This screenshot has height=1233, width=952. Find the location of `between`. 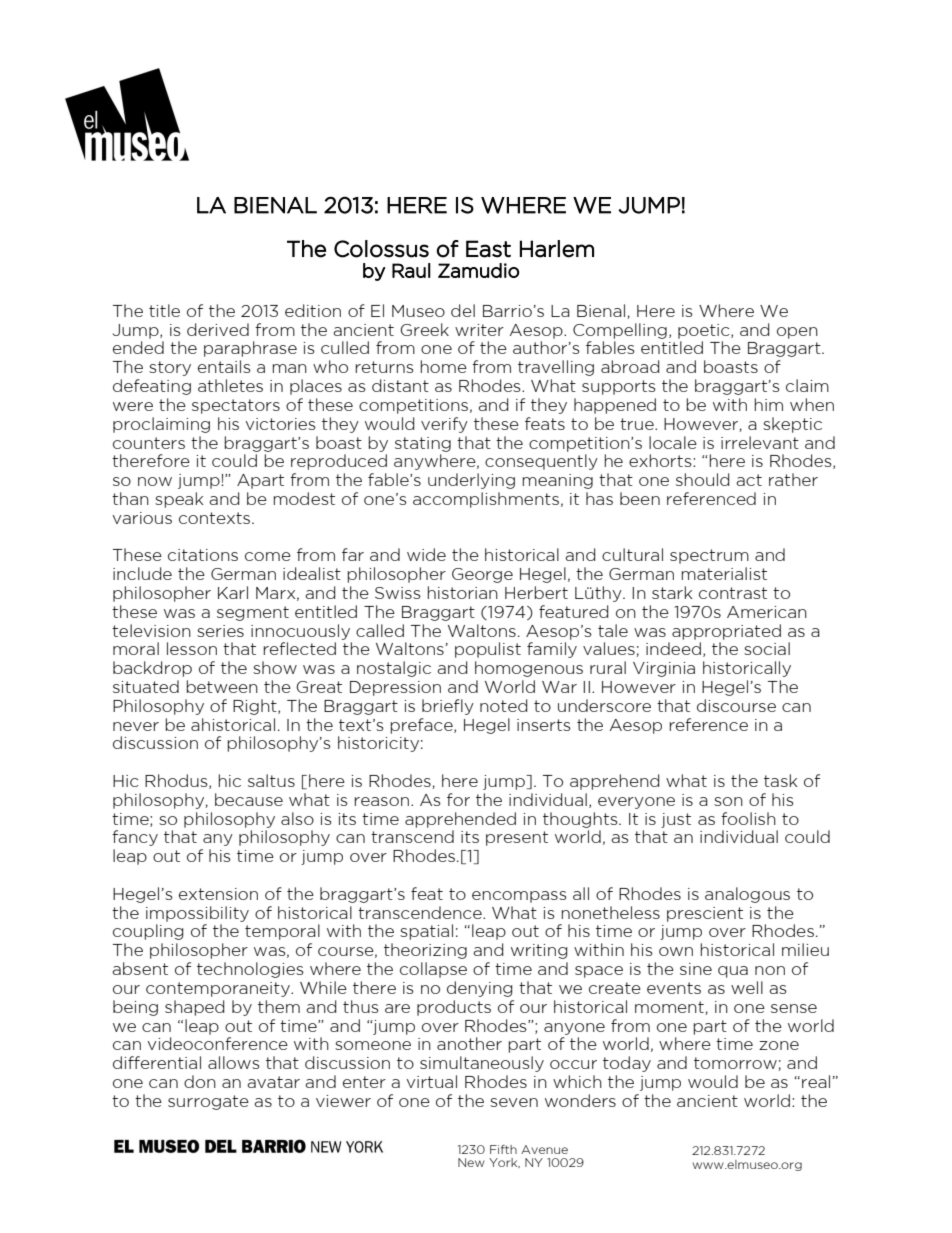

between is located at coordinates (222, 686).
